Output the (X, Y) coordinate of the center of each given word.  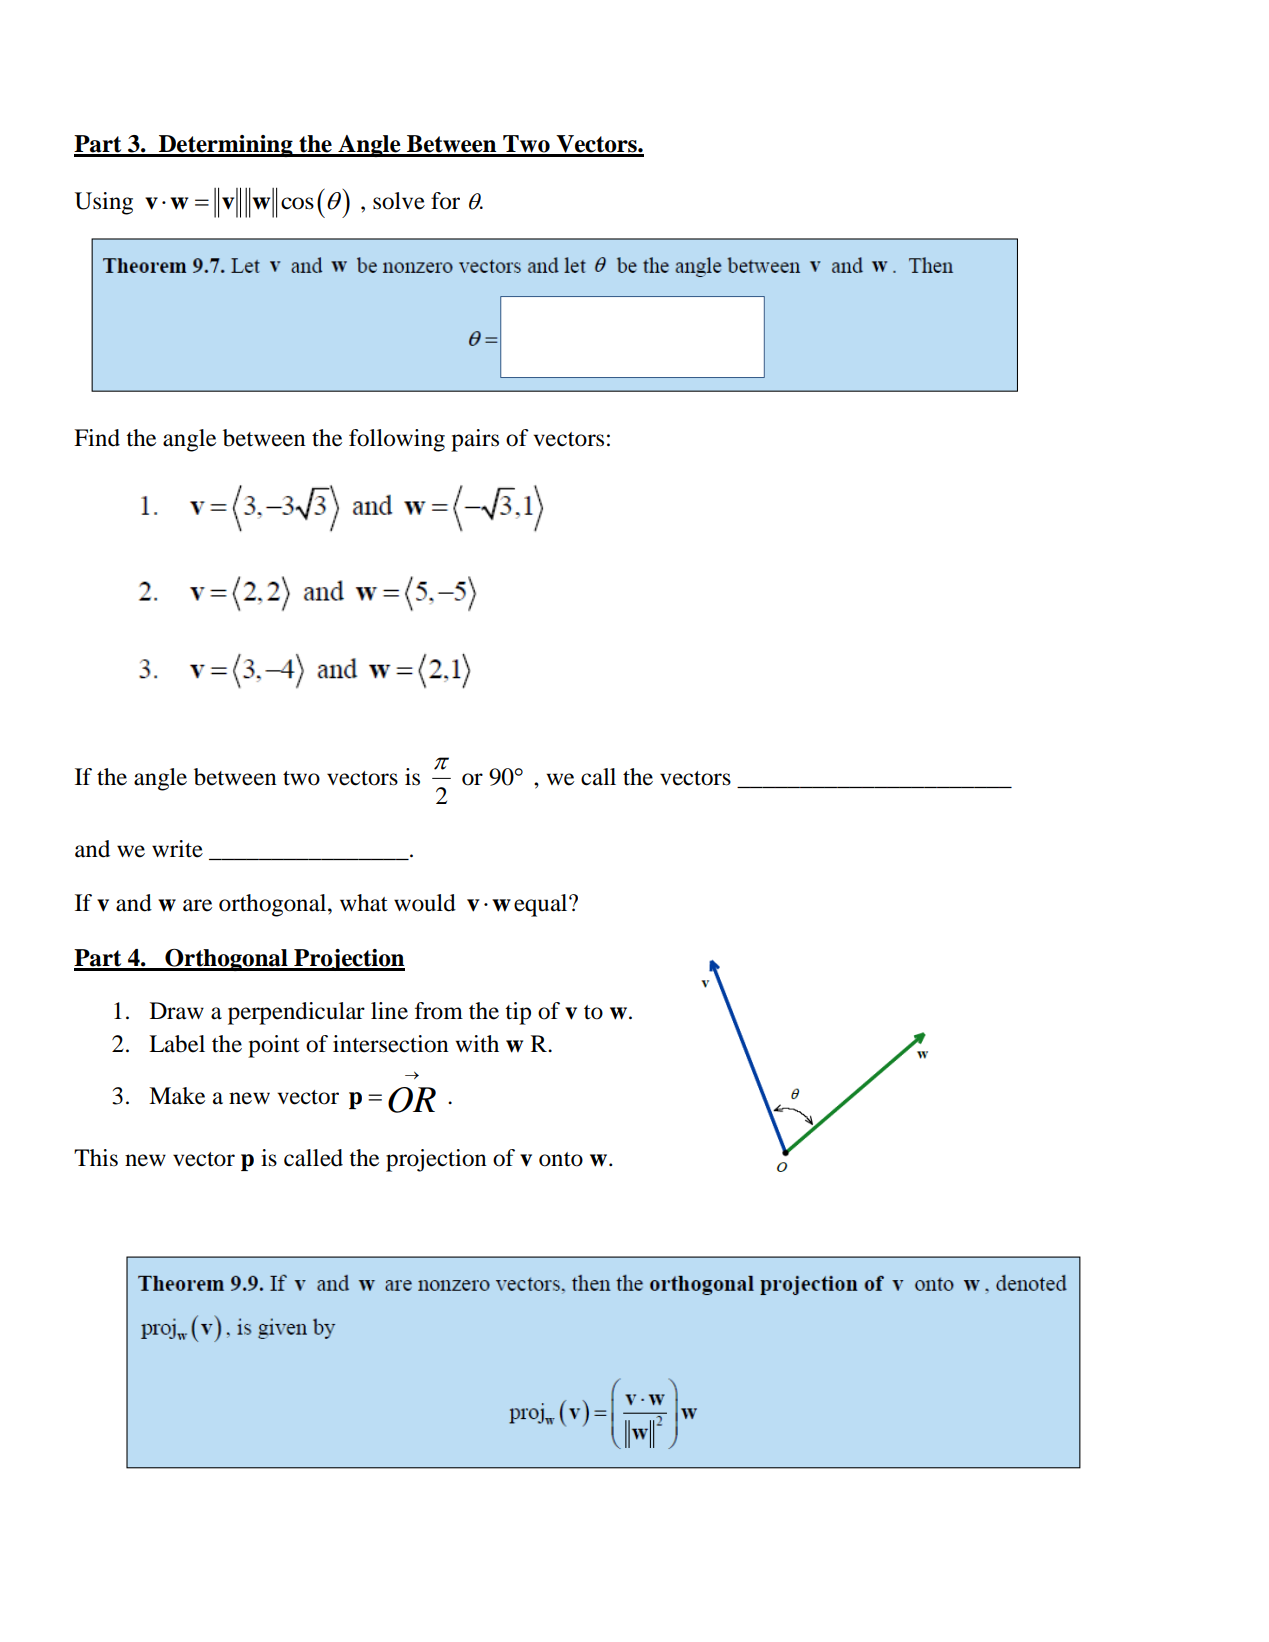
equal (542, 905)
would (425, 903)
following (397, 440)
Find (97, 438)
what (364, 903)
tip (518, 1013)
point (274, 1046)
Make (177, 1096)
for (445, 201)
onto (561, 1159)
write (177, 849)
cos (297, 203)
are (197, 905)
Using (104, 203)
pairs (475, 440)
